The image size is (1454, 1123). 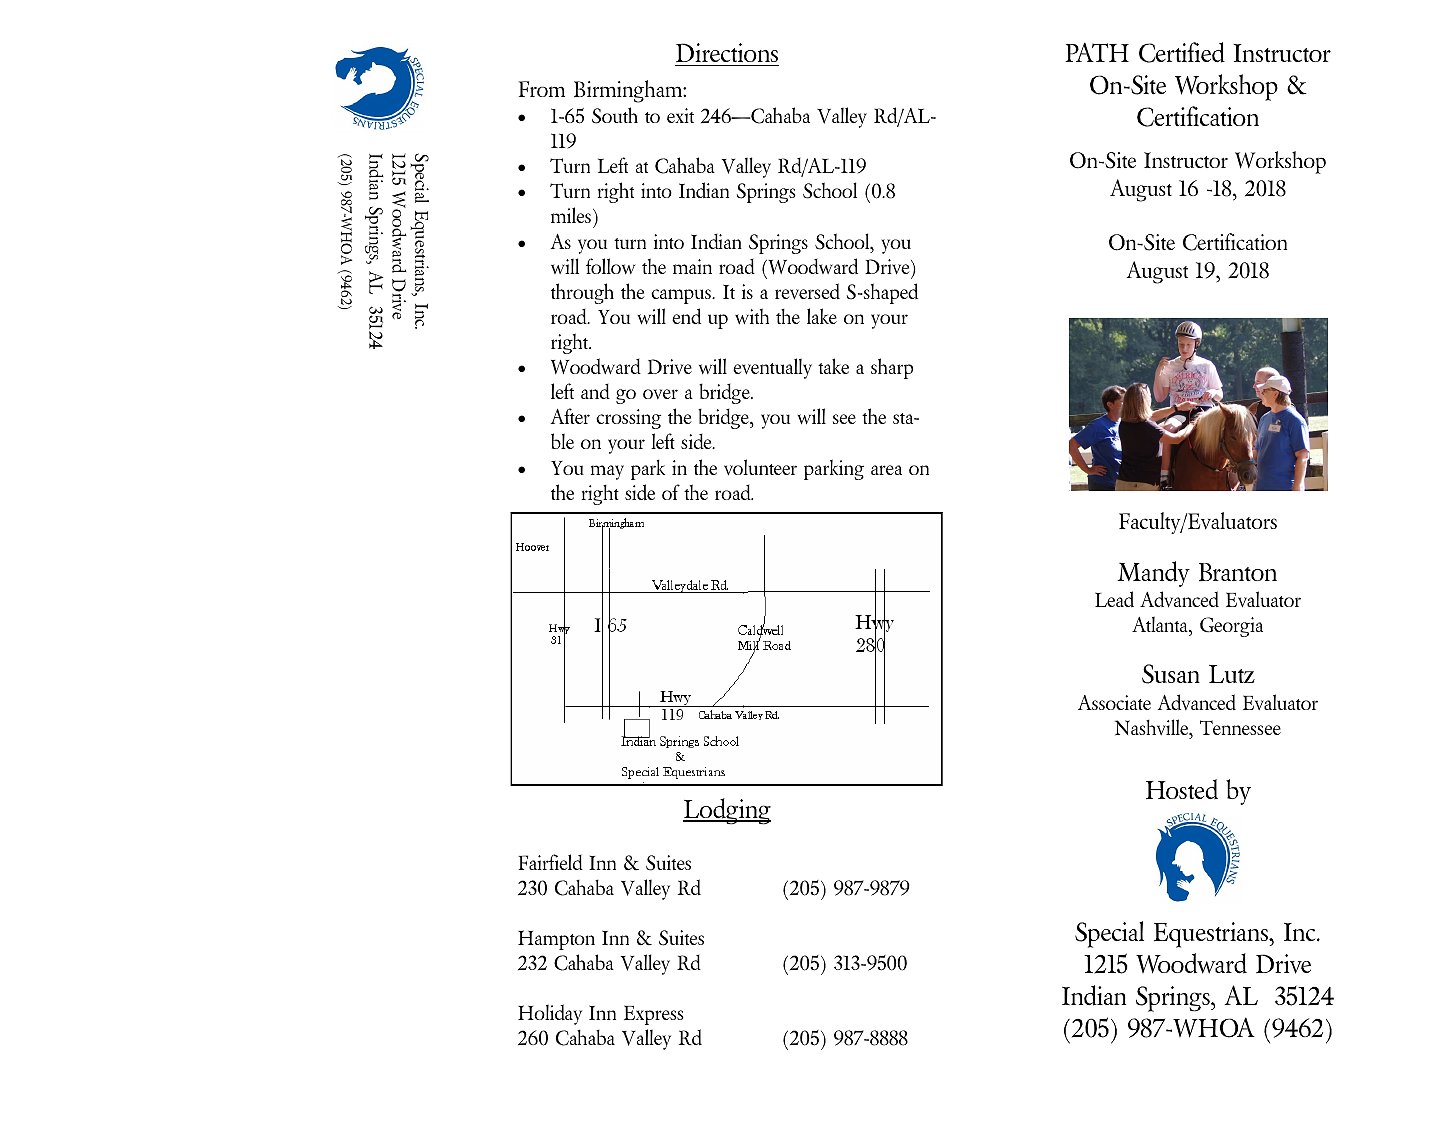 What do you see at coordinates (556, 940) in the image?
I see `Hampton` at bounding box center [556, 940].
